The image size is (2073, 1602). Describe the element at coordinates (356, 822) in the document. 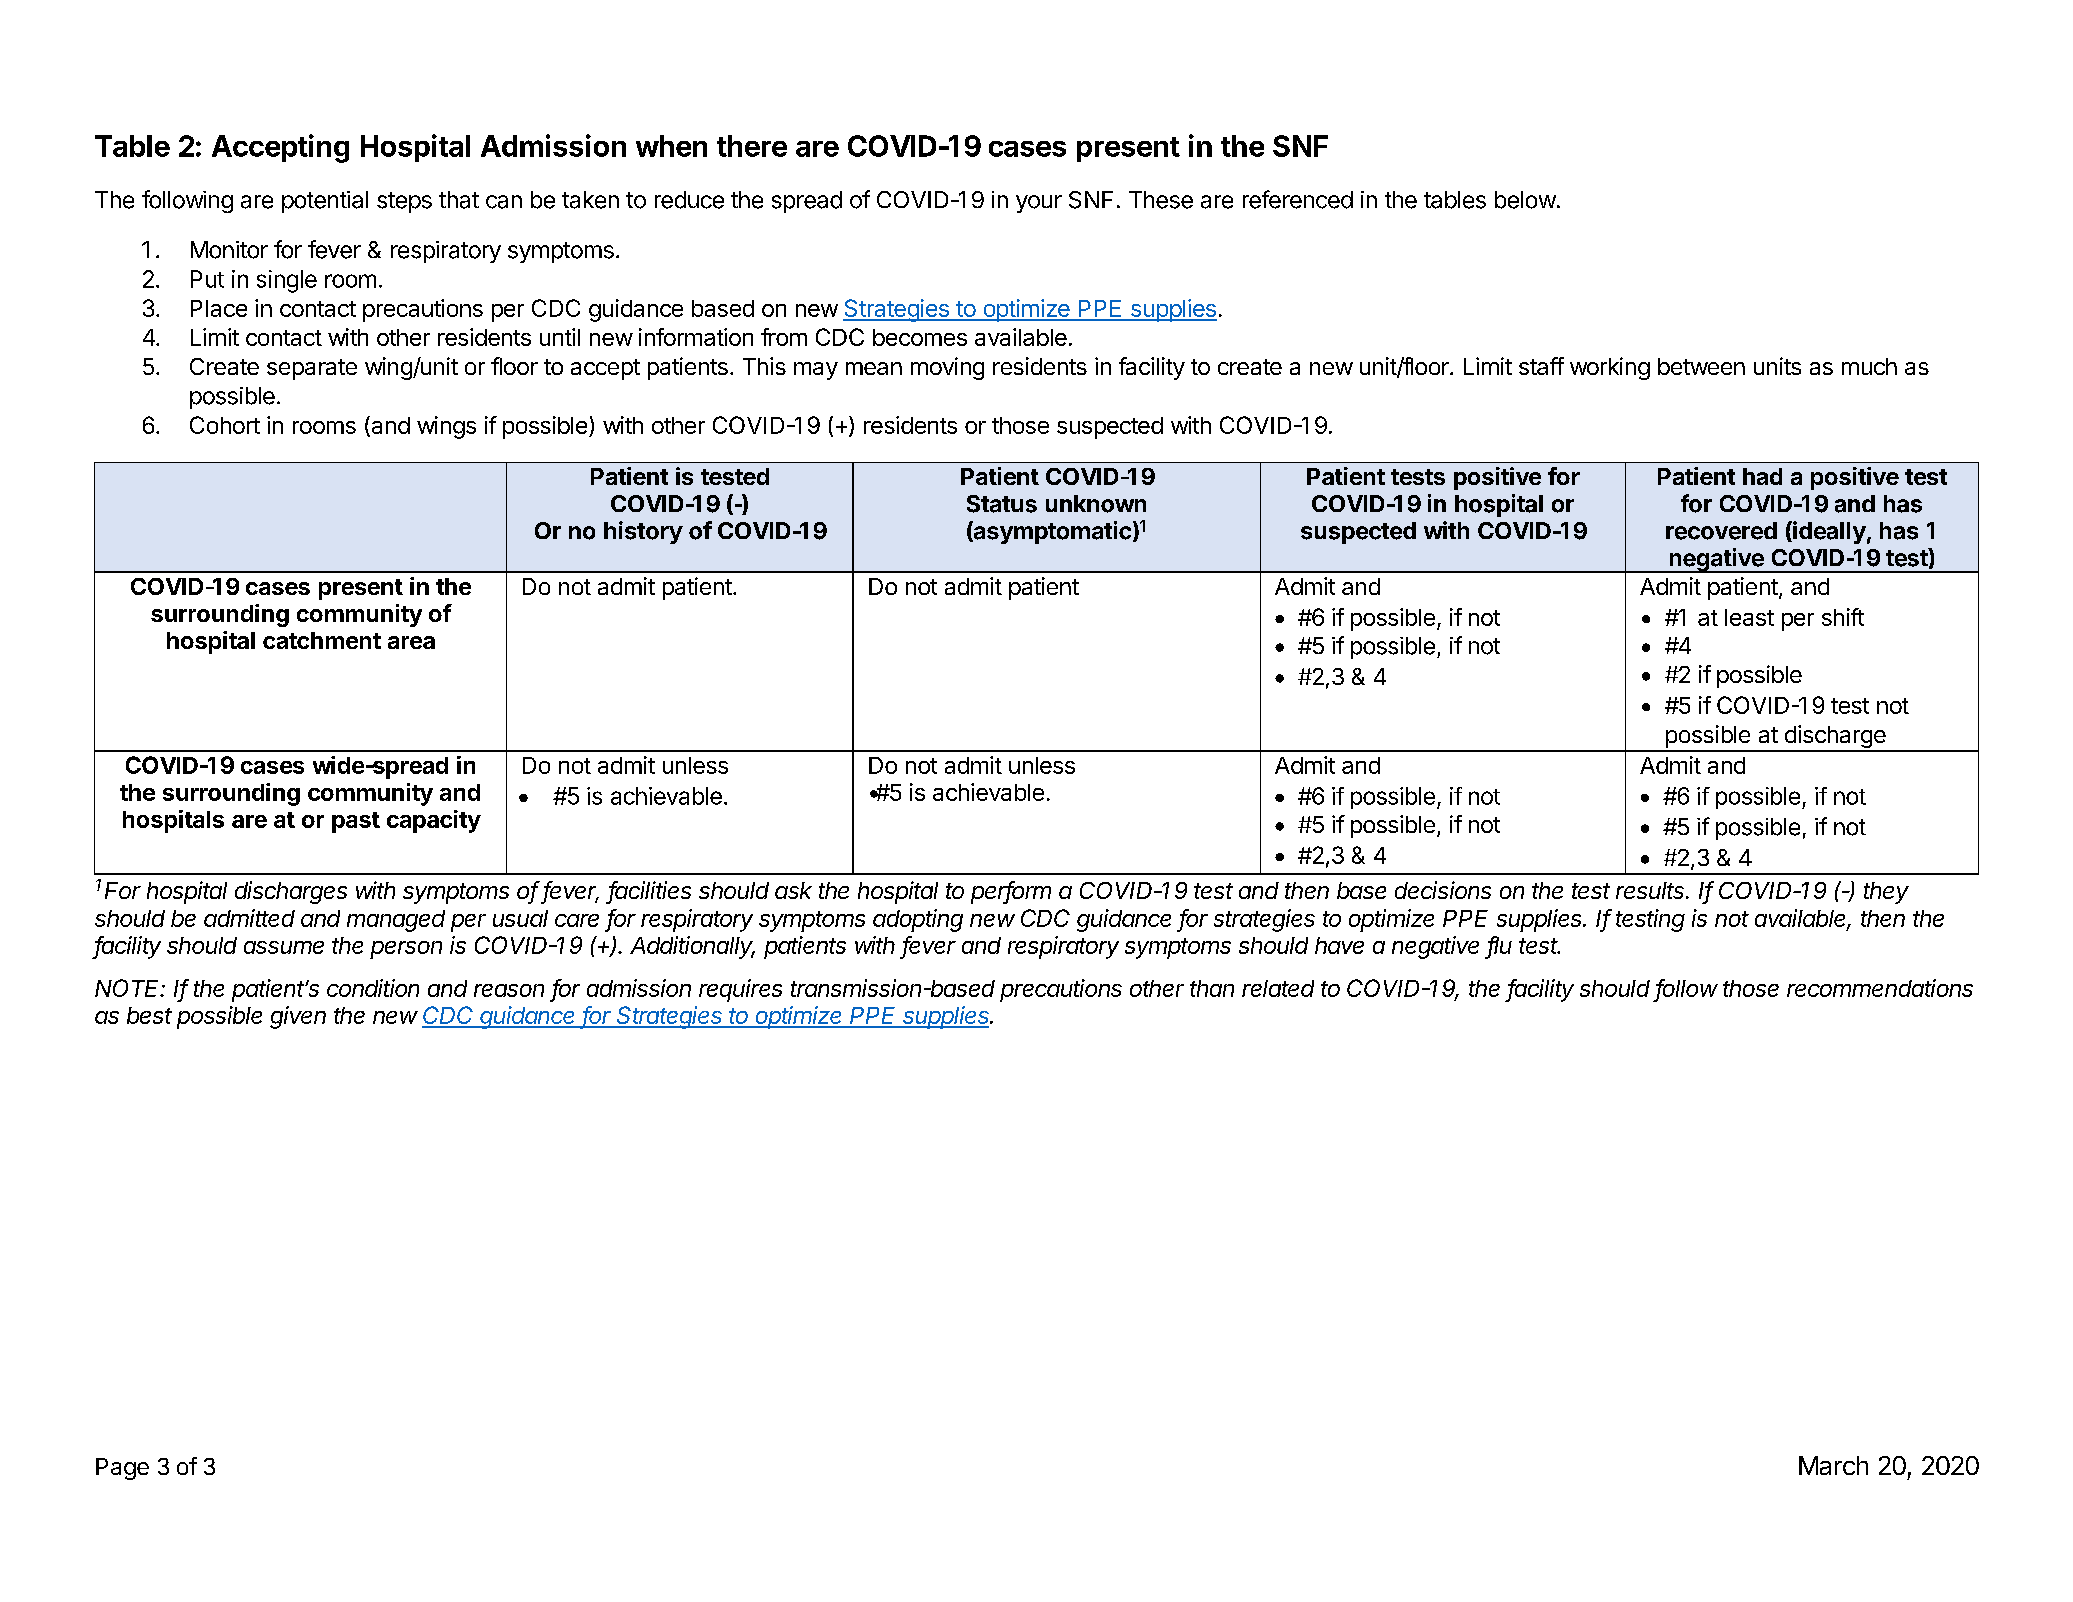

I see `past` at that location.
